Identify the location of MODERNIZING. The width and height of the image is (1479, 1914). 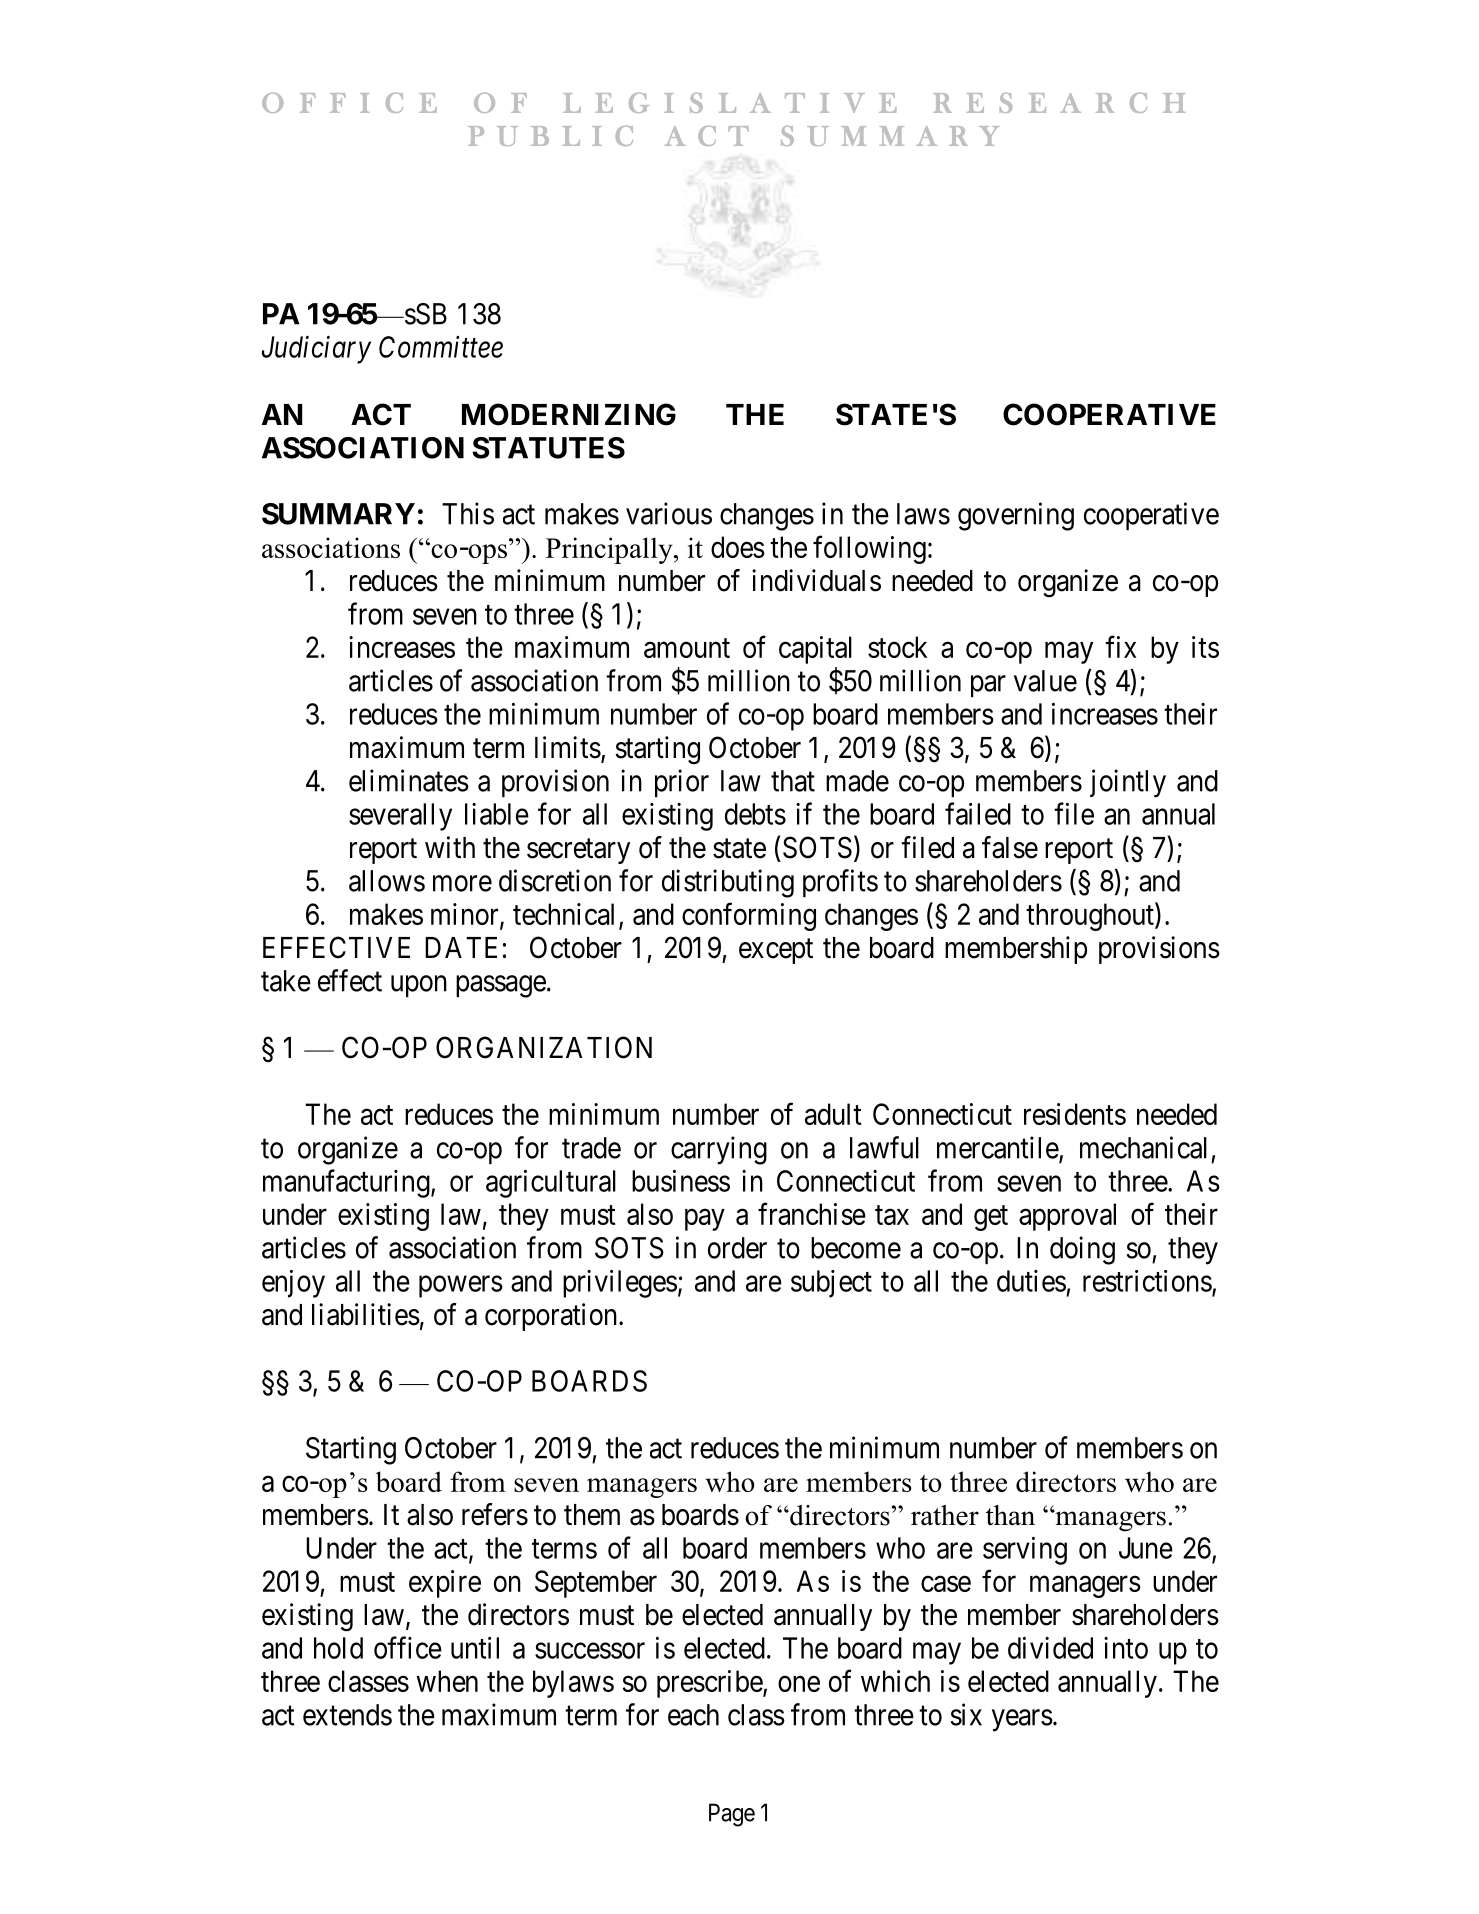
(569, 414).
